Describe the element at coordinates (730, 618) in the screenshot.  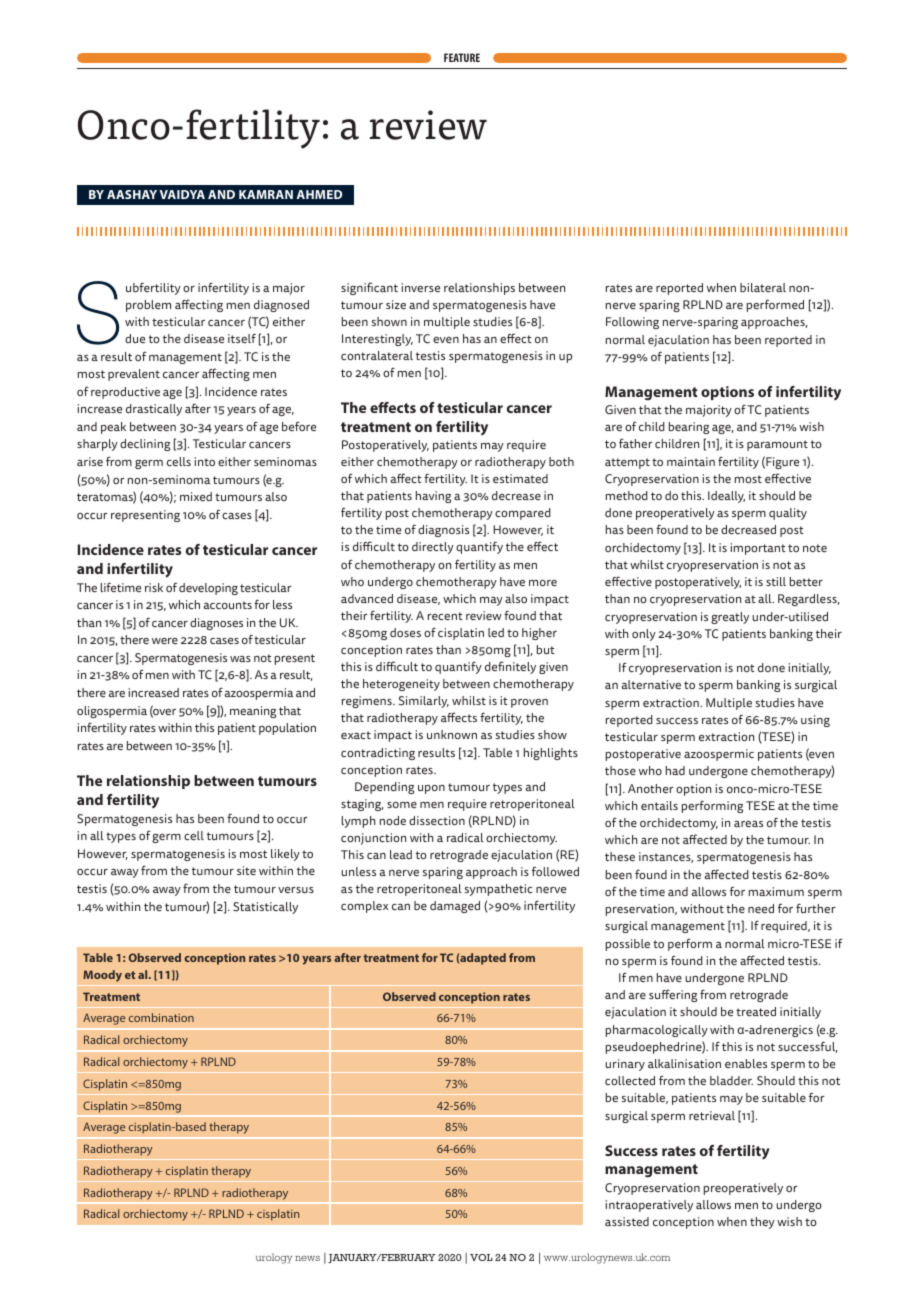
I see `greatly` at that location.
